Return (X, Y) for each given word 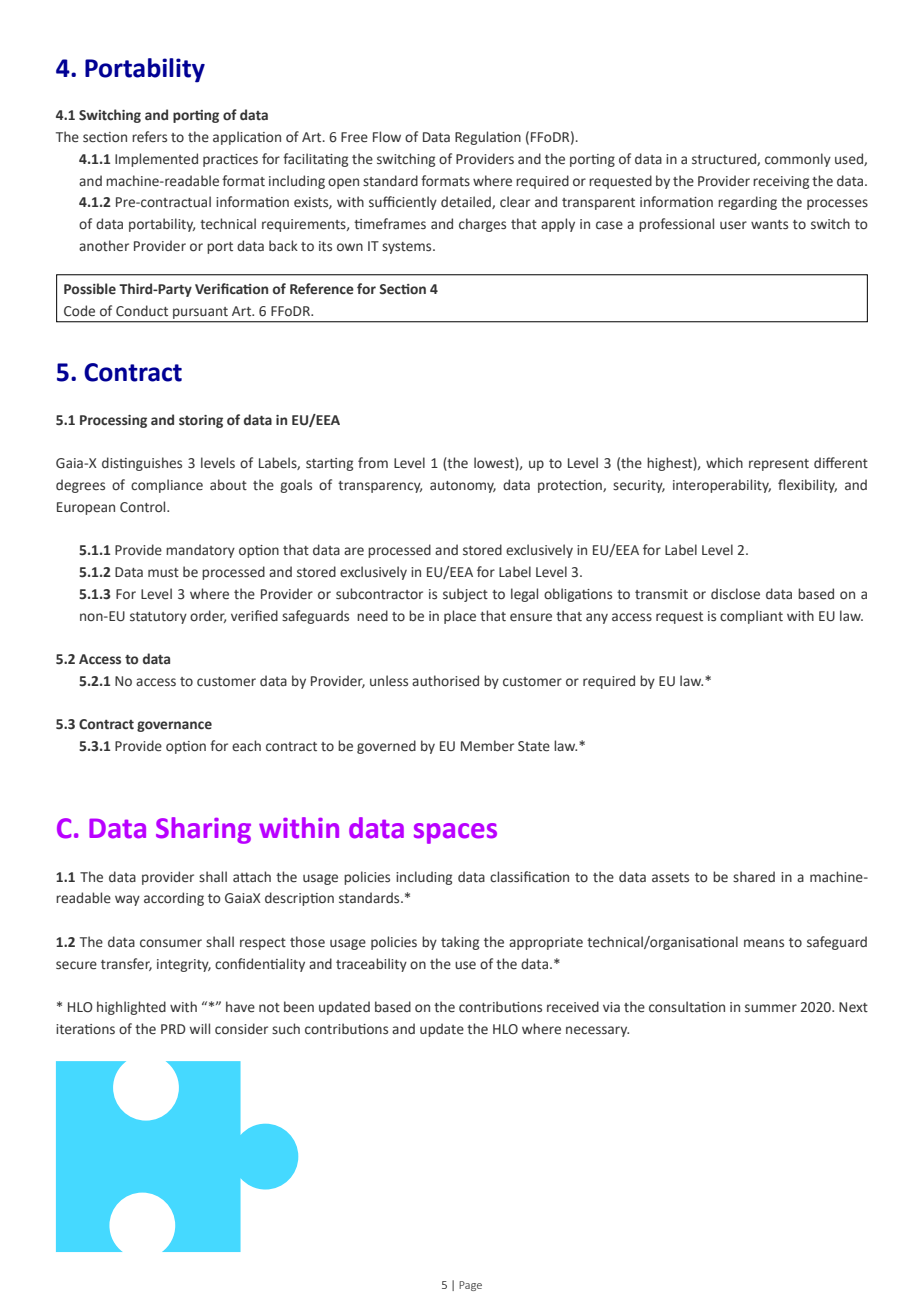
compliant (751, 617)
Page (470, 1286)
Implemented (156, 160)
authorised (445, 681)
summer (771, 1008)
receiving (781, 182)
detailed (467, 202)
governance (174, 726)
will (200, 1028)
